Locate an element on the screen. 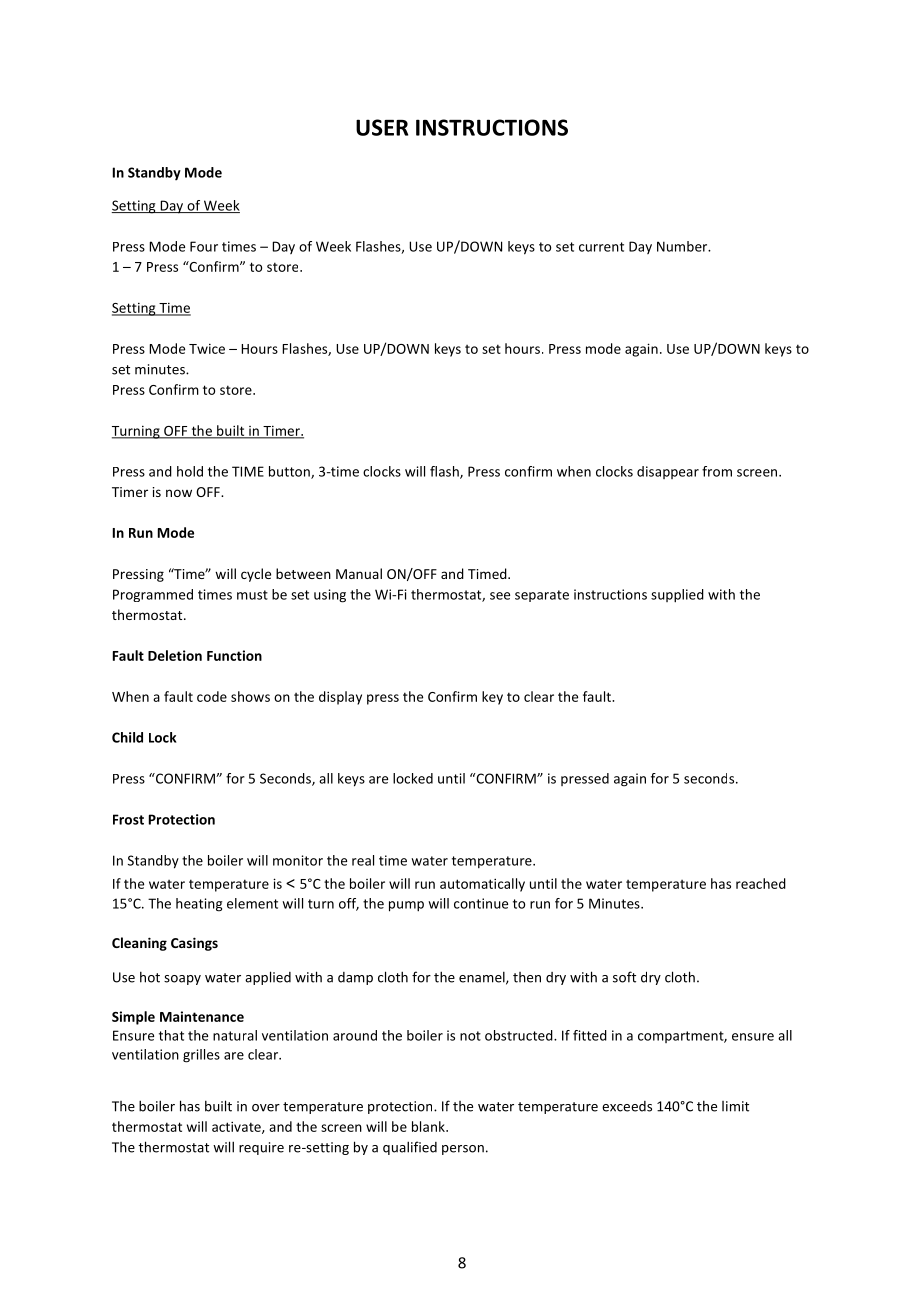 This screenshot has width=924, height=1308. Deletion is located at coordinates (175, 655).
